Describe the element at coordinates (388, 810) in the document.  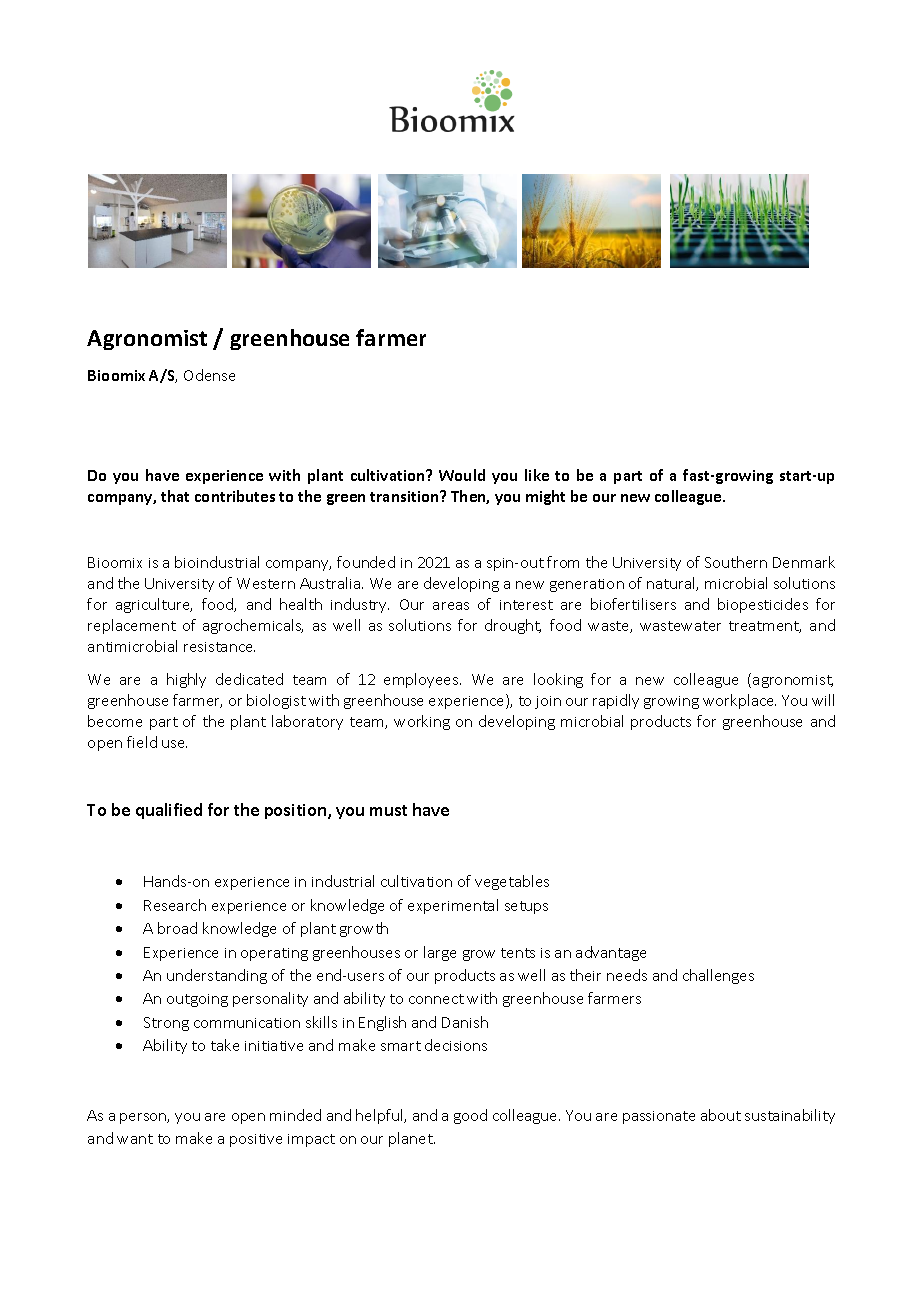
I see `must` at that location.
